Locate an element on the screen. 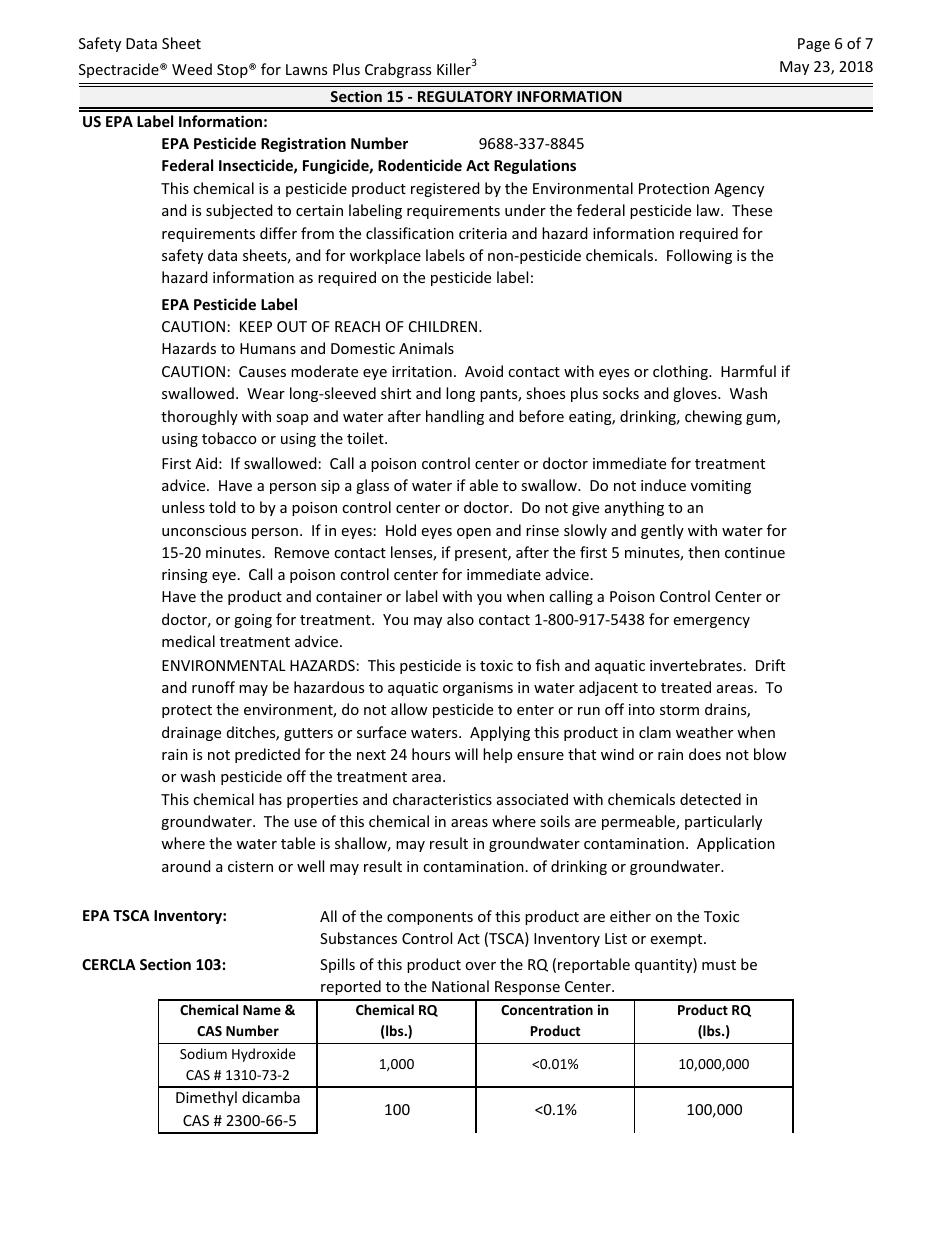  rinsing is located at coordinates (185, 576).
